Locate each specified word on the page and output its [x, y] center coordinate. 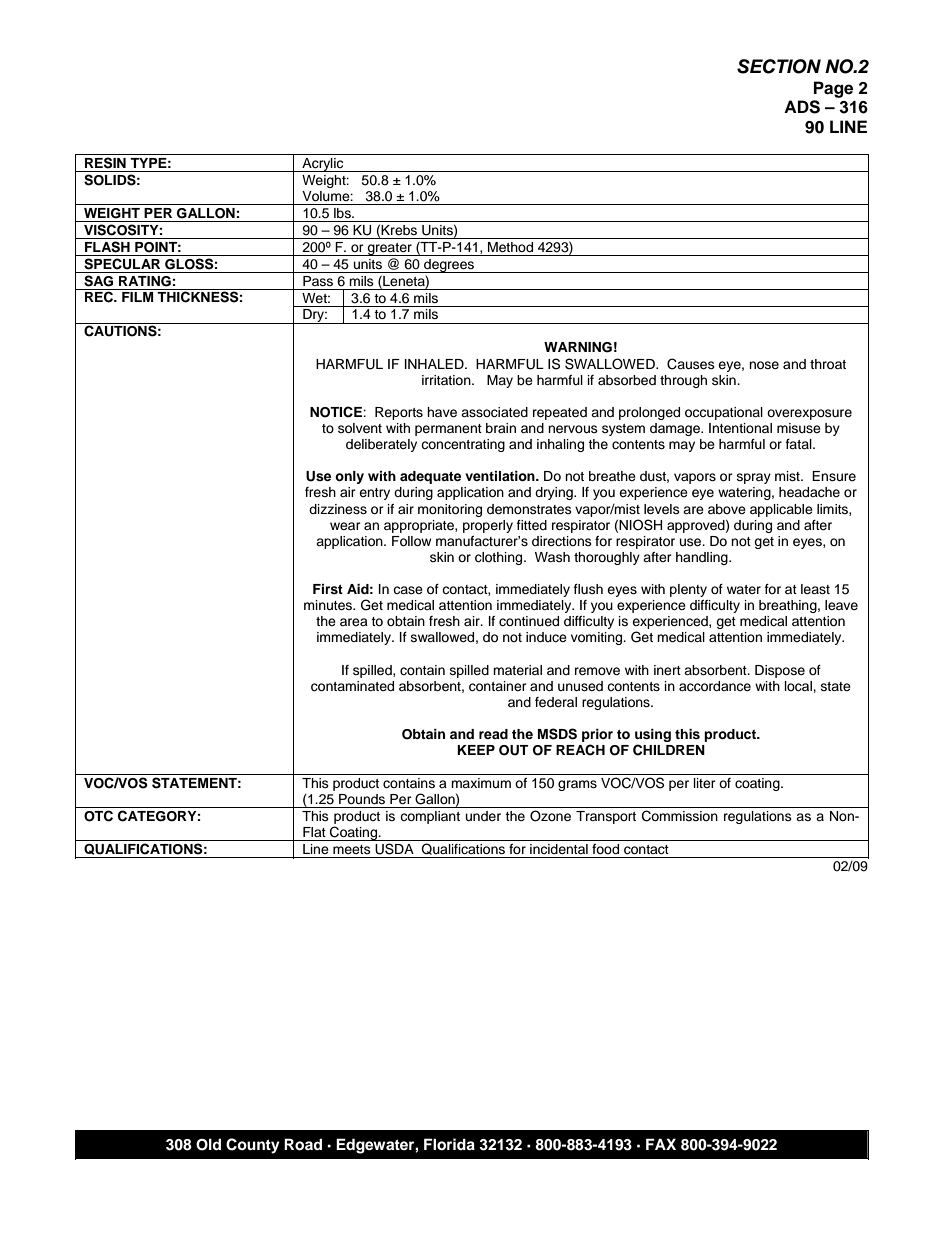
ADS [802, 107]
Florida [449, 1144]
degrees [449, 266]
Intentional [740, 428]
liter [705, 783]
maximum [481, 783]
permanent [448, 430]
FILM [137, 297]
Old [208, 1144]
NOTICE [337, 412]
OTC [98, 816]
